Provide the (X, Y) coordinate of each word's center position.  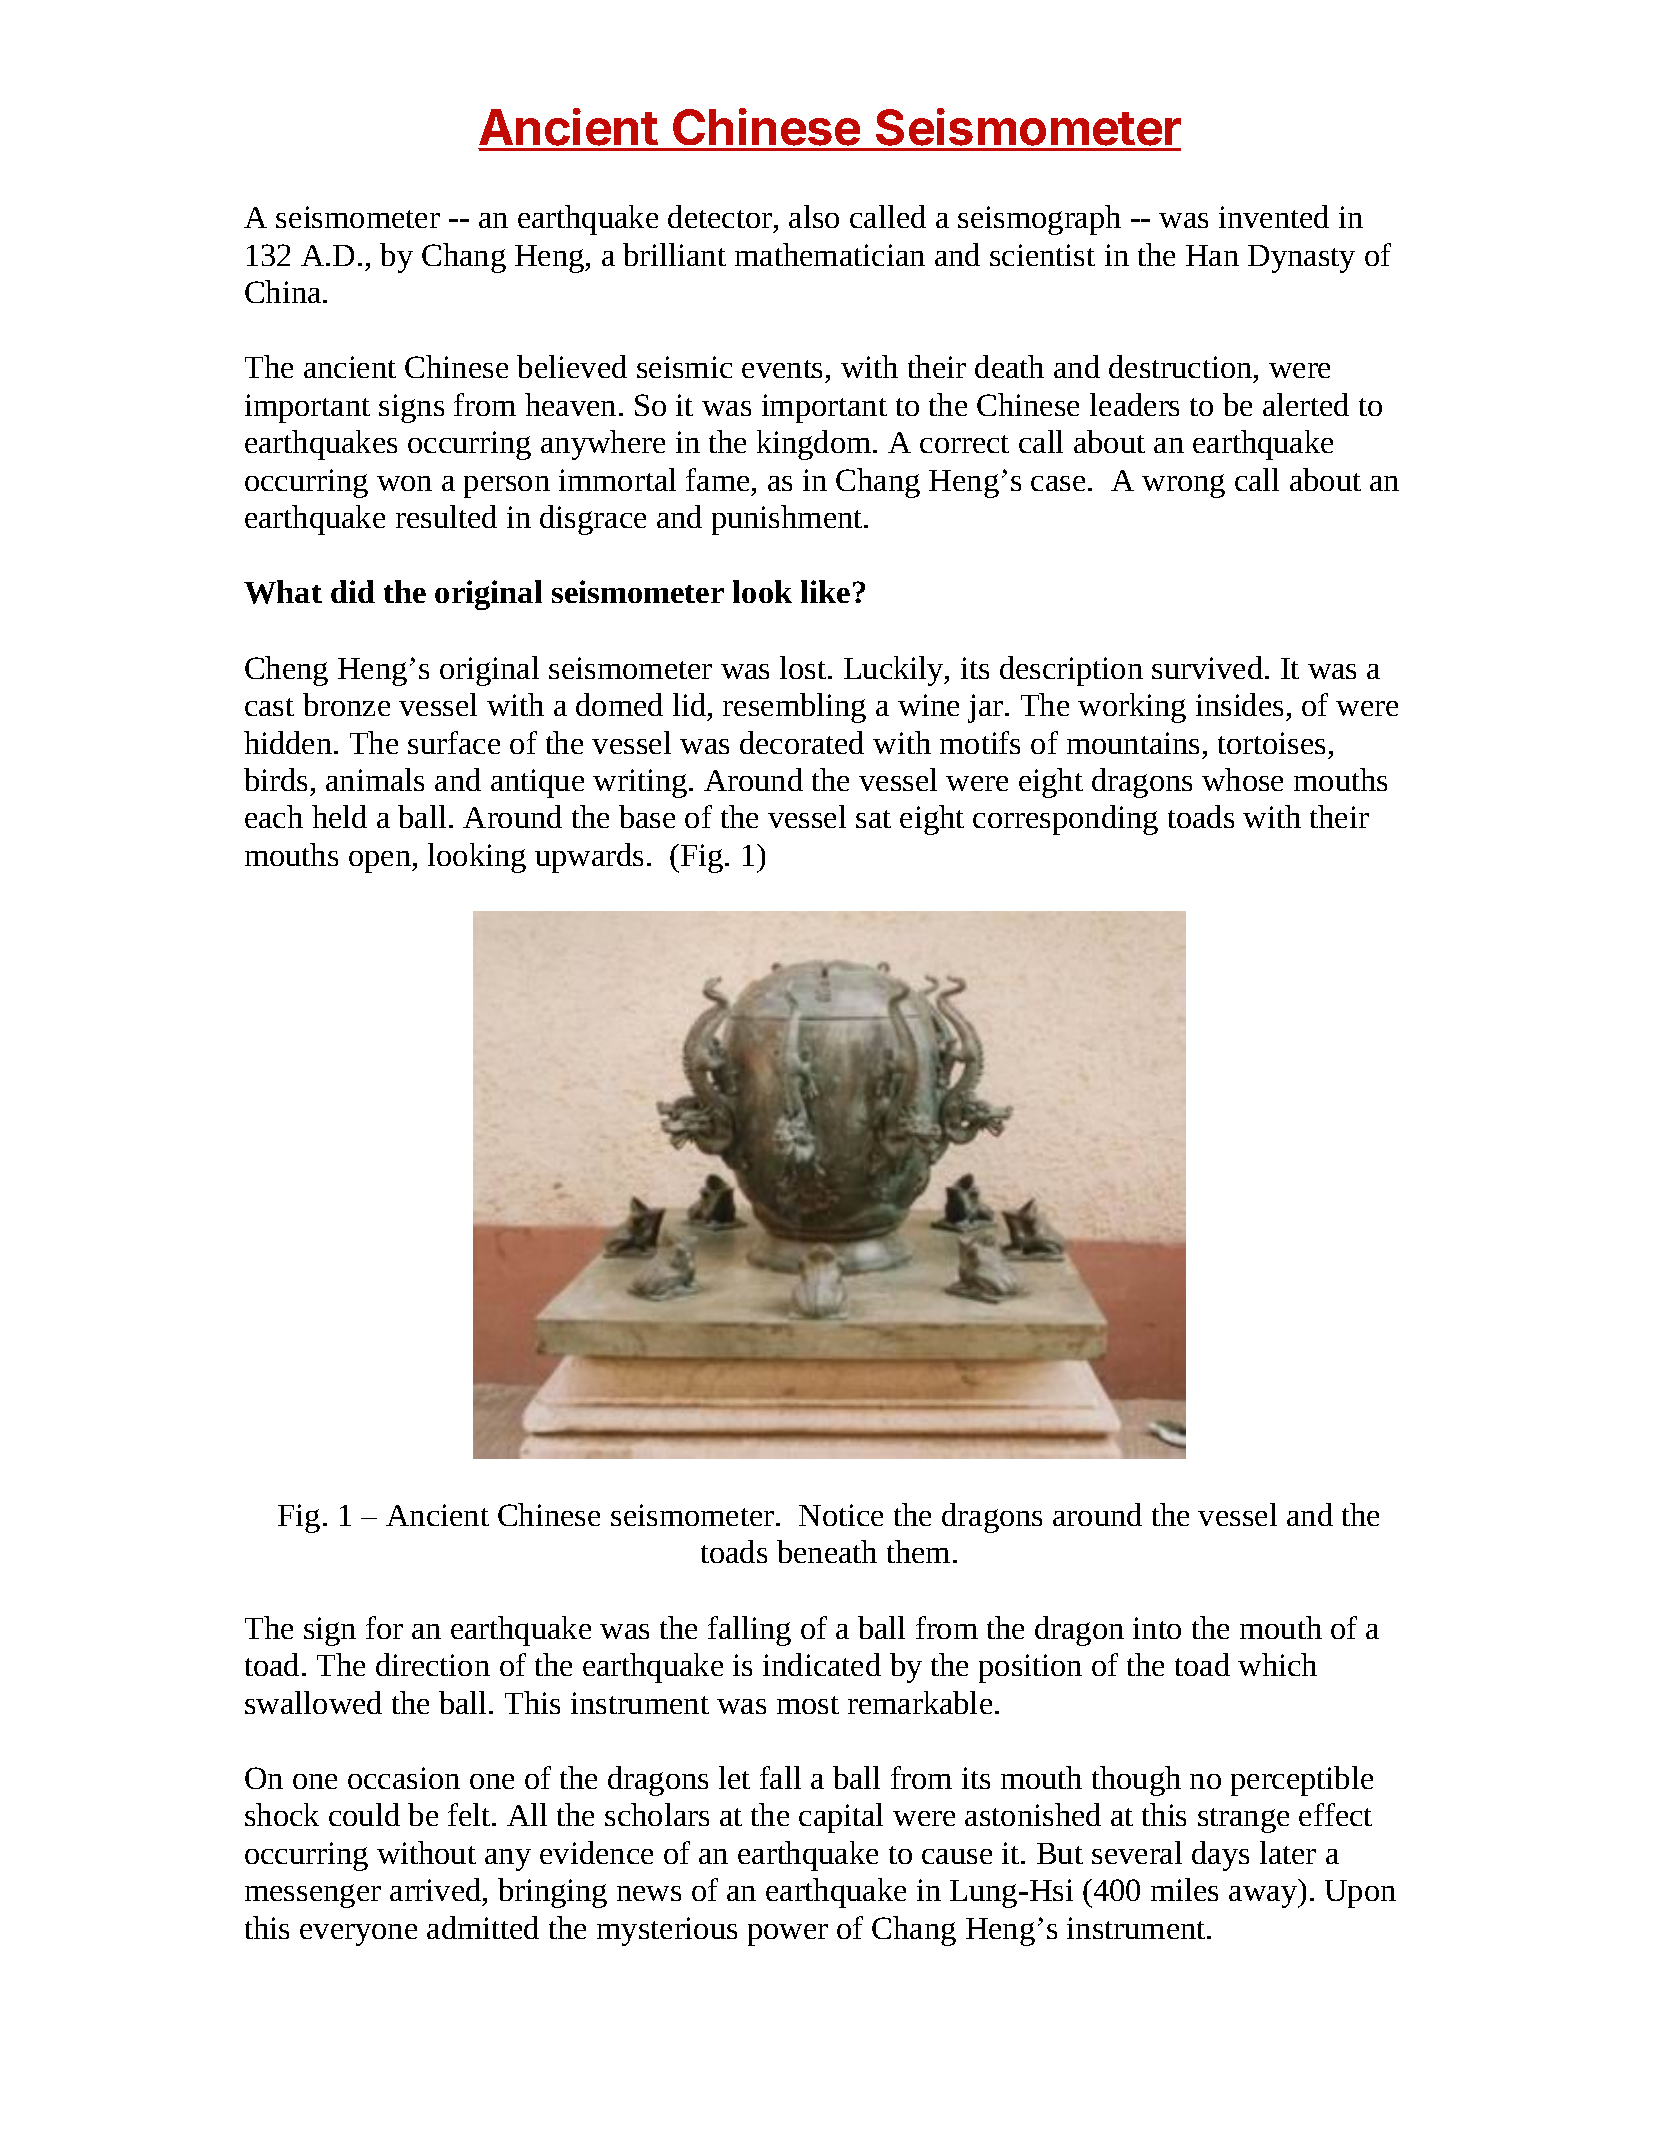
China (284, 291)
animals (375, 779)
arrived (437, 1889)
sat (873, 819)
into (1157, 1628)
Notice (841, 1515)
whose (1242, 779)
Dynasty (1301, 259)
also (814, 216)
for (384, 1627)
